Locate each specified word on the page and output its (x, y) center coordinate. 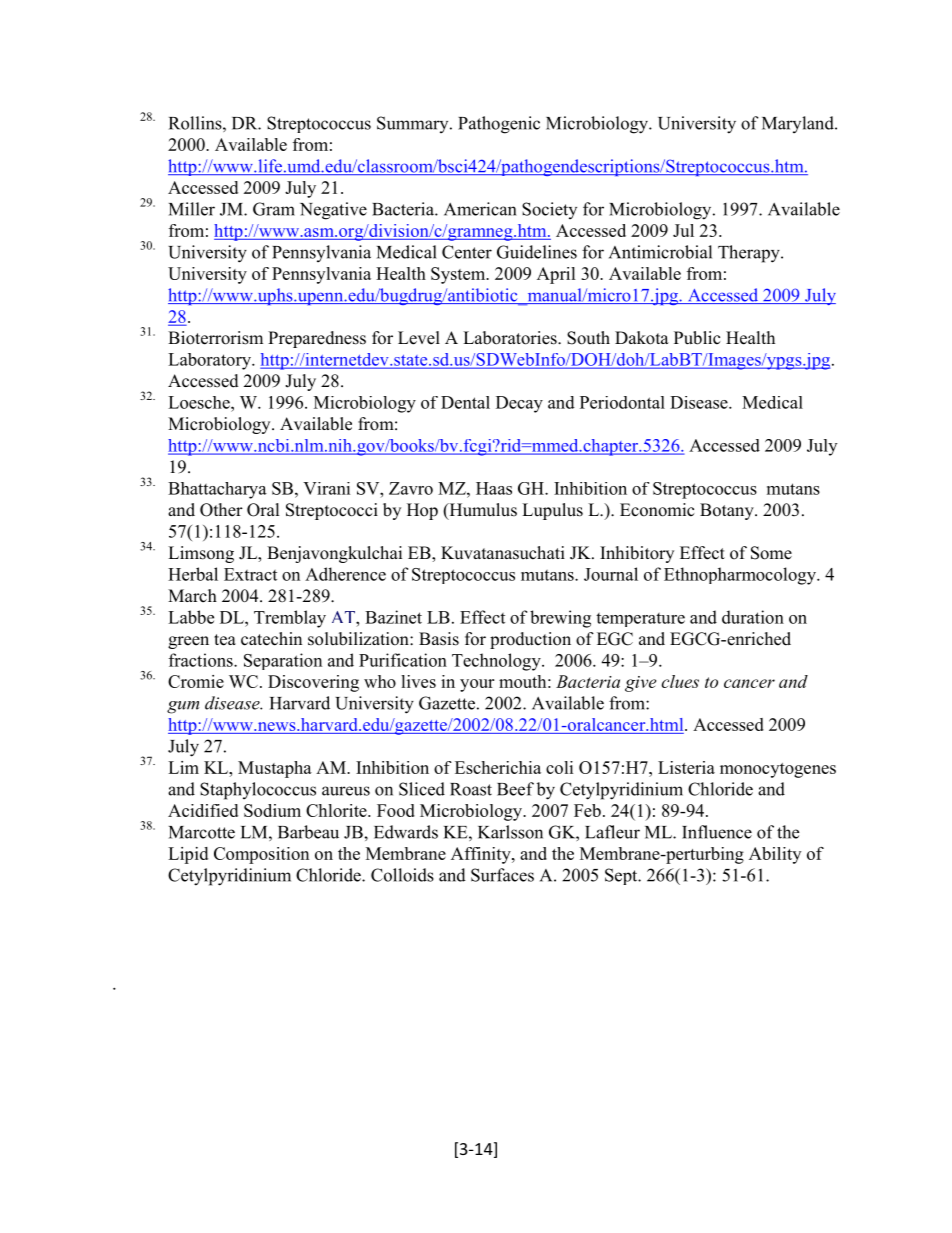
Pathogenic (499, 125)
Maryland (799, 124)
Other (221, 510)
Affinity (482, 855)
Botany (728, 511)
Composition (261, 855)
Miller (192, 209)
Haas (494, 488)
